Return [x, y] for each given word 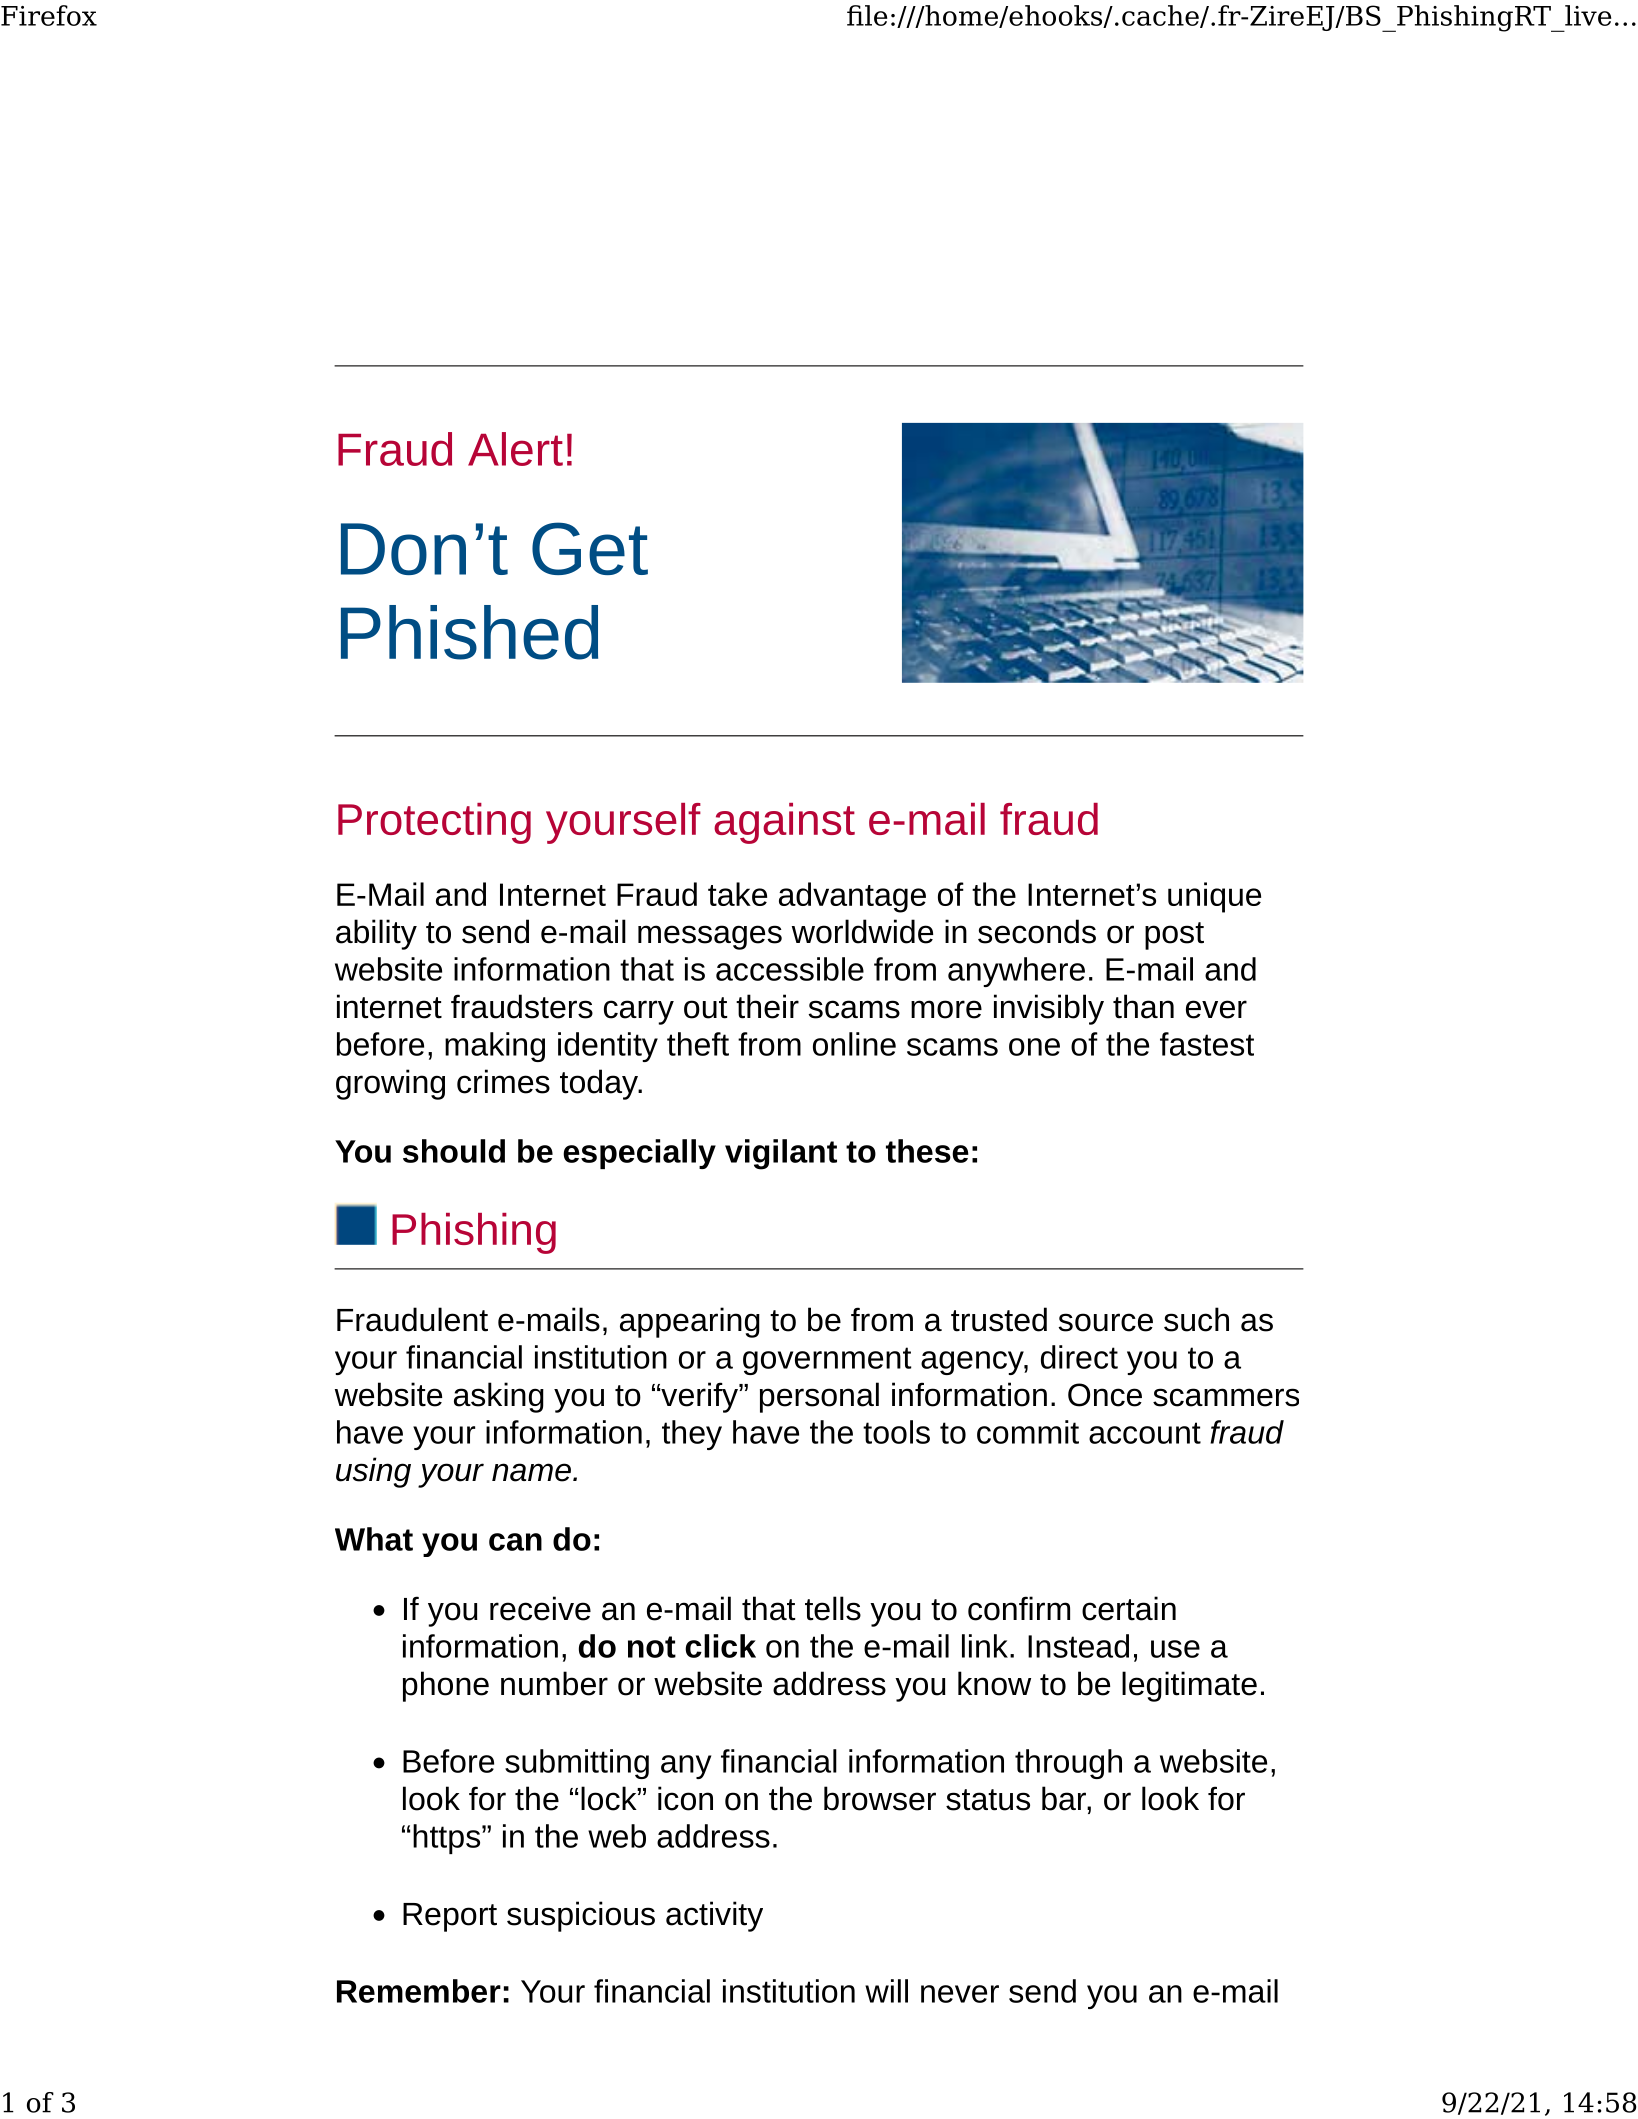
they [692, 1435]
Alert [515, 449]
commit [1028, 1432]
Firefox [49, 15]
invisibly [1049, 1009]
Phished [469, 632]
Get [590, 548]
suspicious [581, 1916]
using [373, 1472]
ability [376, 934]
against [784, 823]
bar [1065, 1798]
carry [639, 1012]
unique [1214, 897]
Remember [419, 1991]
